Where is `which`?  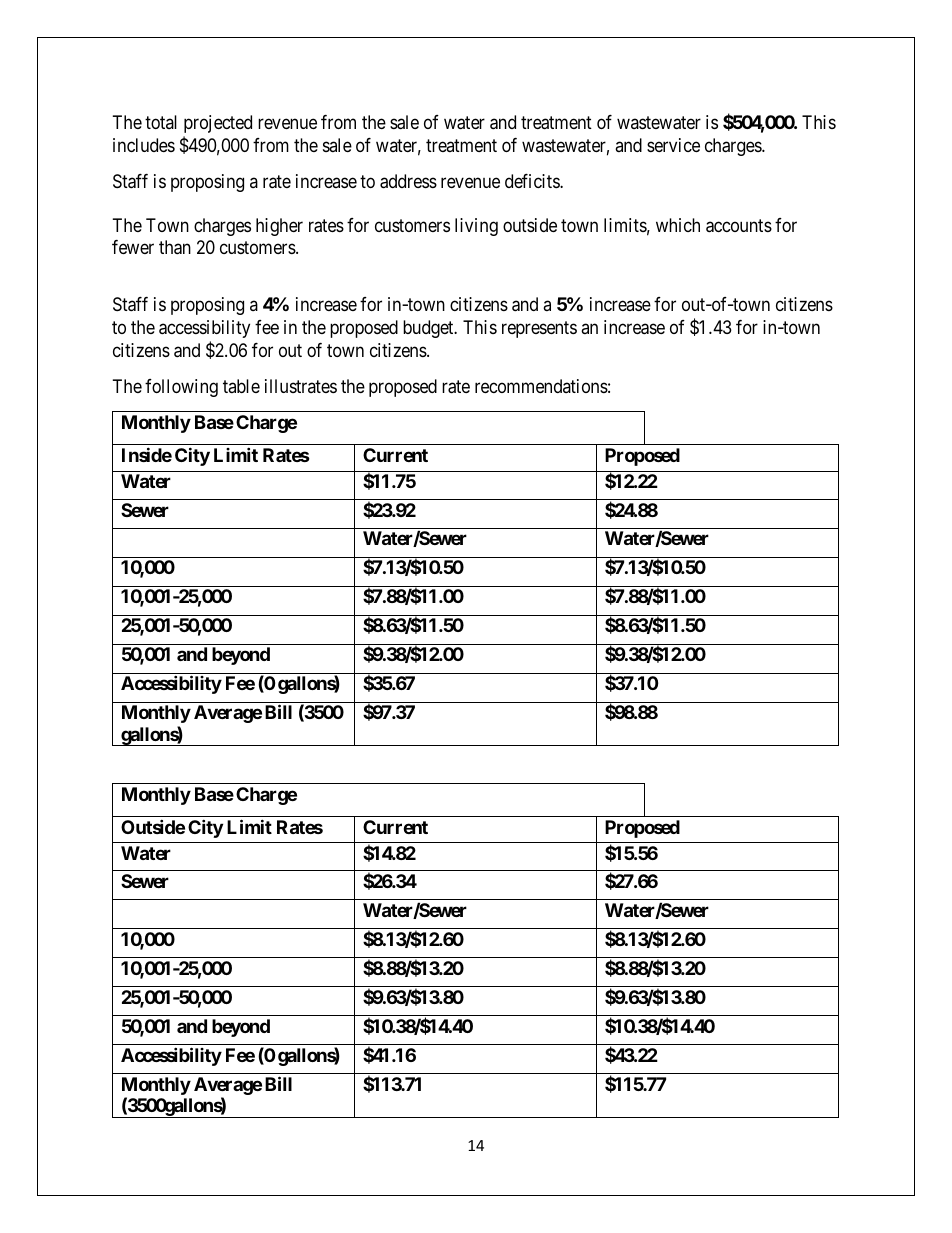 which is located at coordinates (678, 225).
